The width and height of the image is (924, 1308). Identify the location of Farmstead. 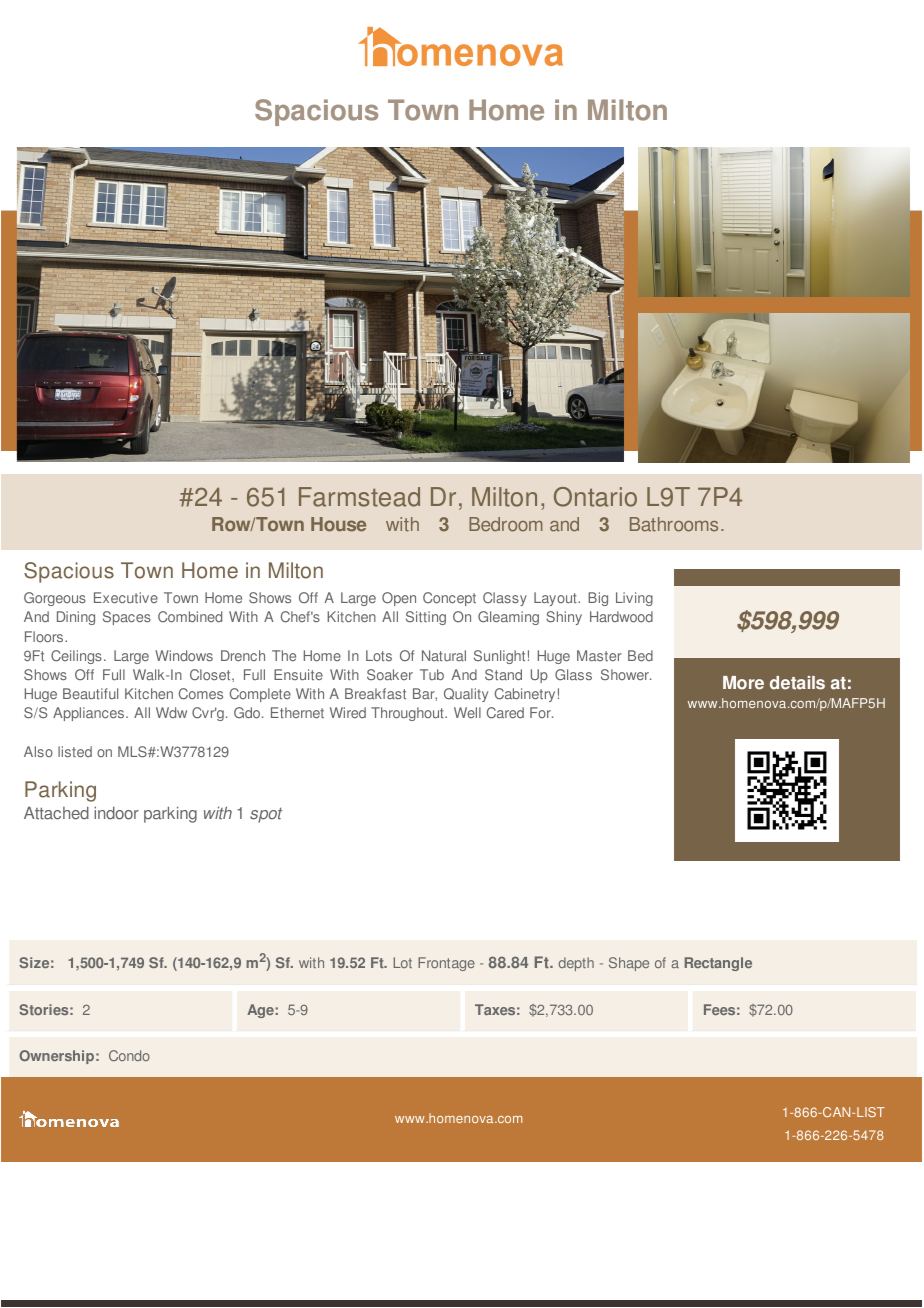
(359, 497).
